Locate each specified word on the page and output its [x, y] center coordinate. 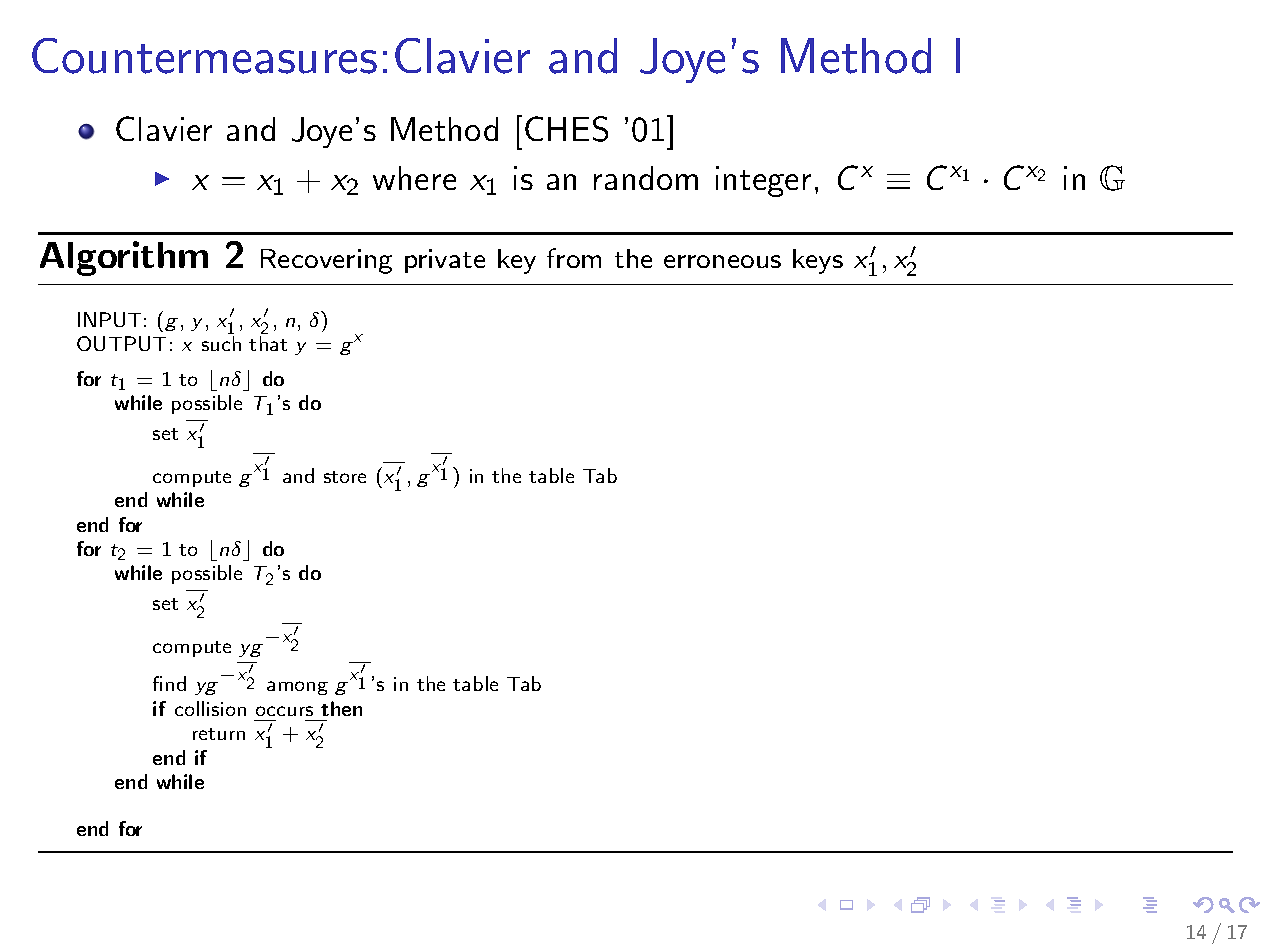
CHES [566, 129]
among [297, 688]
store [345, 477]
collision [210, 708]
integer [763, 181]
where [414, 178]
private [445, 261]
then [341, 708]
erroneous [722, 261]
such [221, 343]
